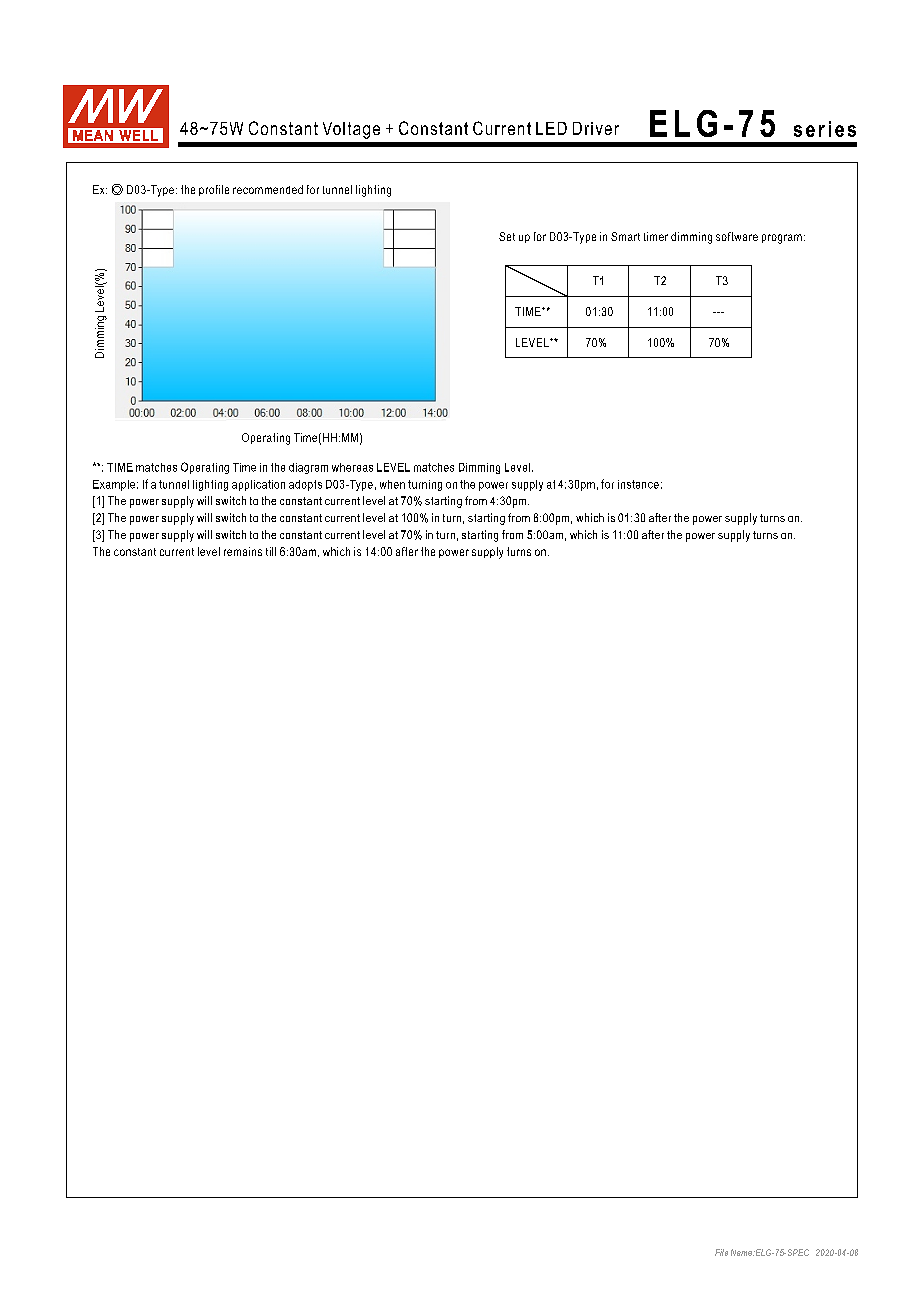 Image resolution: width=924 pixels, height=1308 pixels. What do you see at coordinates (507, 236) in the document?
I see `Set` at bounding box center [507, 236].
